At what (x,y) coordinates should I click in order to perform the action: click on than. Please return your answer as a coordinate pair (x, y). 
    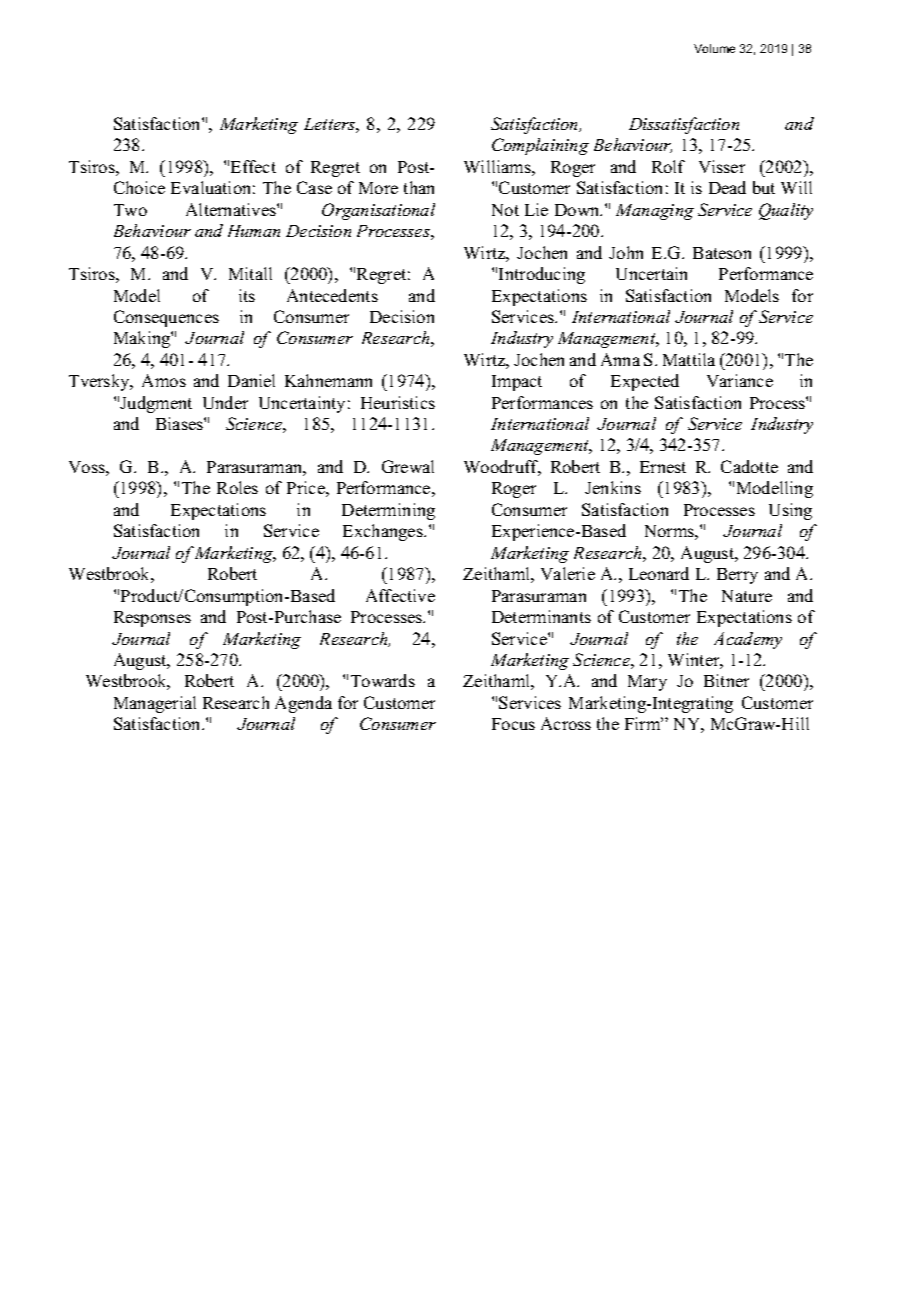
    Looking at the image, I should click on (419, 187).
